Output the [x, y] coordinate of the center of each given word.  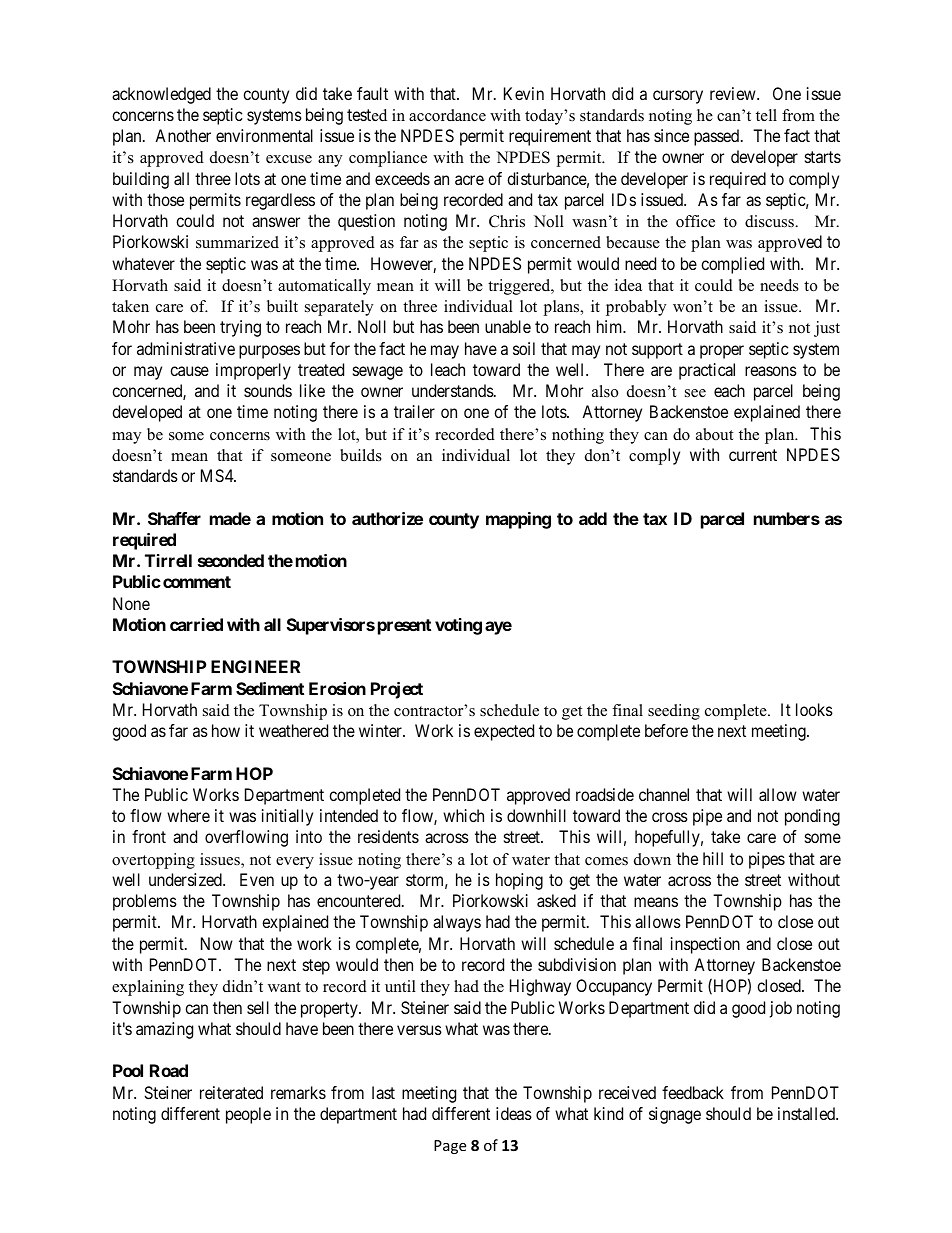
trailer [414, 411]
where [188, 815]
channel [664, 794]
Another [183, 135]
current [753, 455]
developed [147, 413]
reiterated [231, 1092]
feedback [693, 1092]
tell [766, 115]
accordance [447, 115]
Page [450, 1147]
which [463, 815]
